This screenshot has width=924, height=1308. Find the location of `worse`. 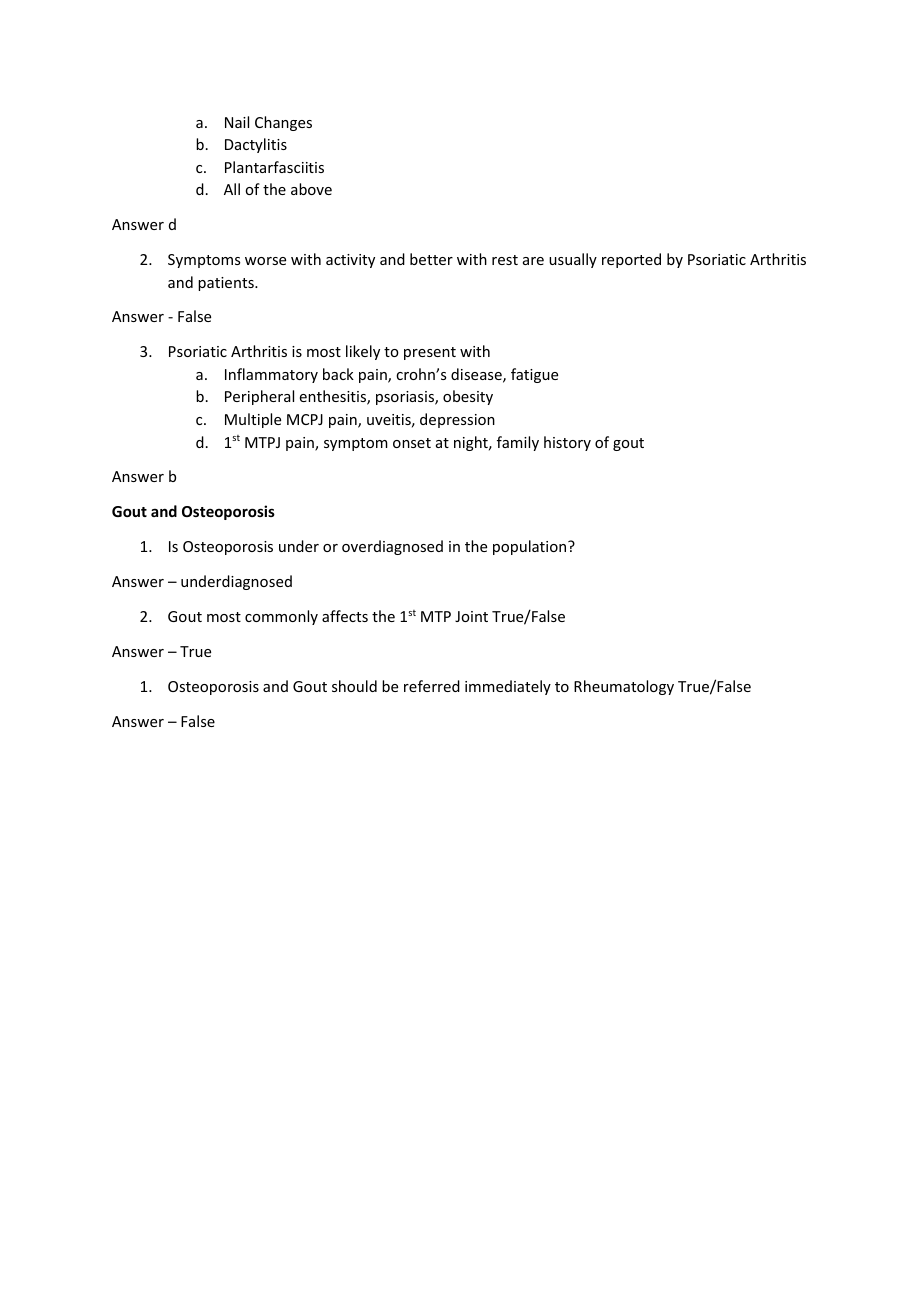

worse is located at coordinates (265, 261).
